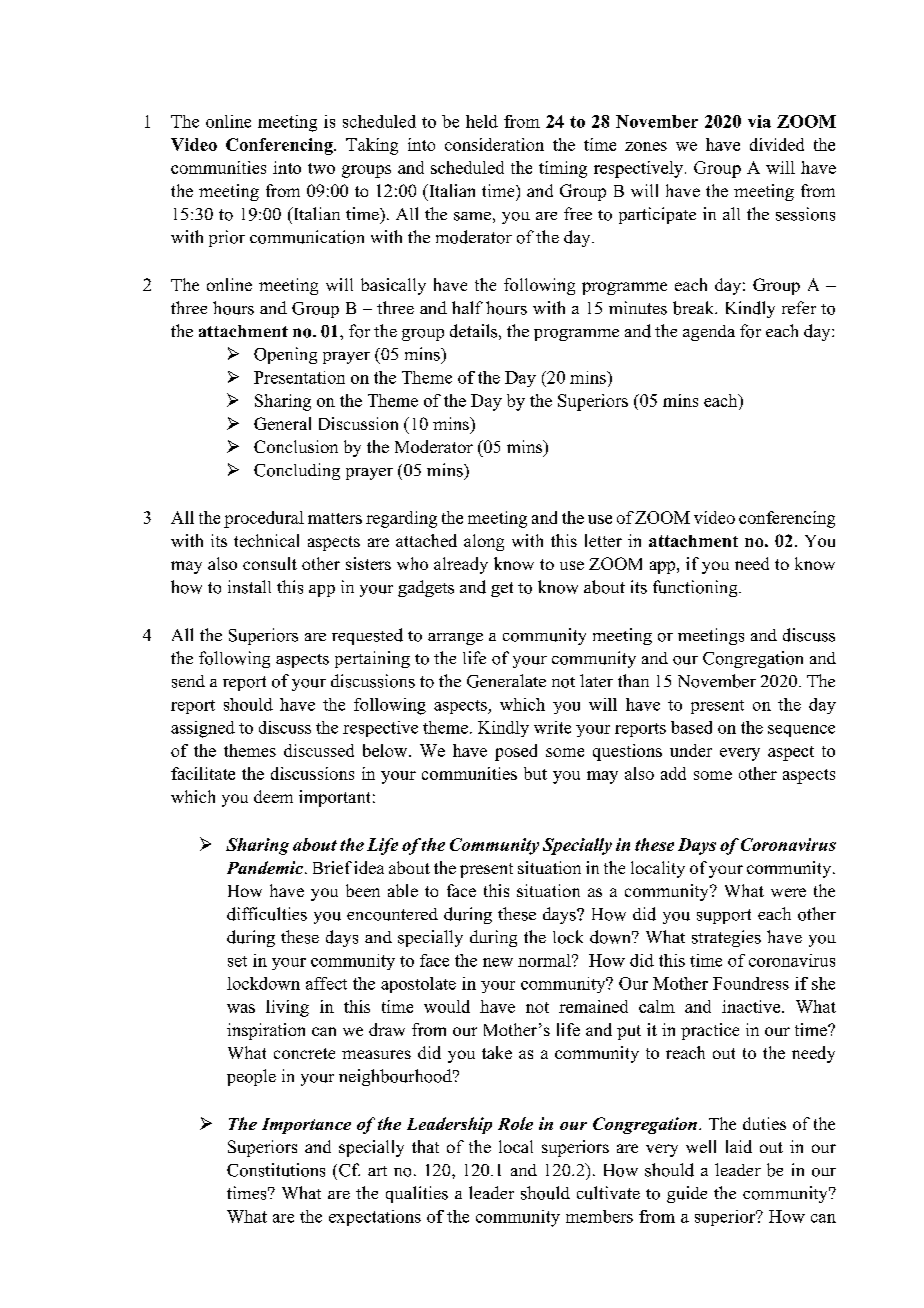 This screenshot has width=924, height=1308. I want to click on Constitutions, so click(276, 1170).
